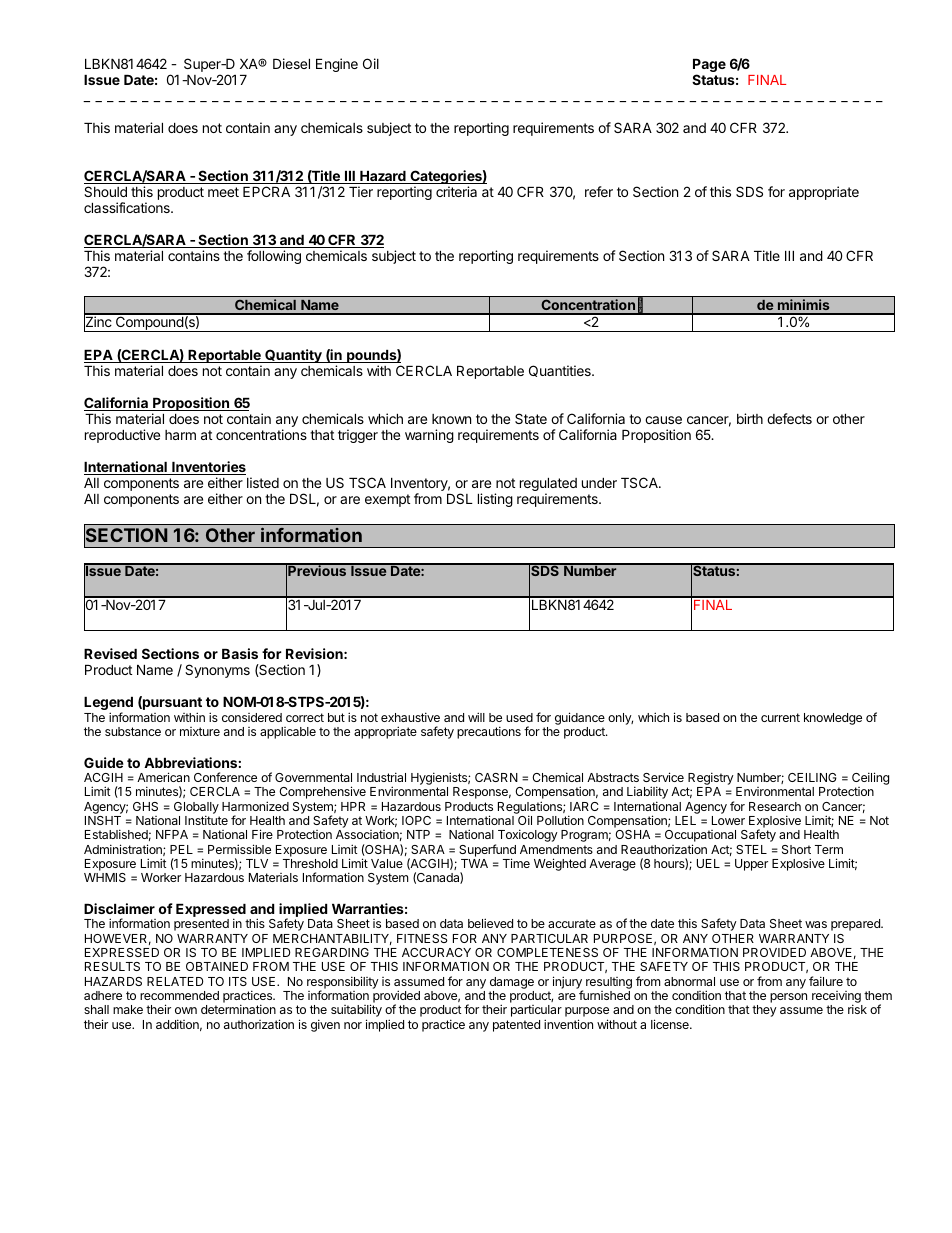 The width and height of the screenshot is (952, 1233). I want to click on damage, so click(512, 983).
